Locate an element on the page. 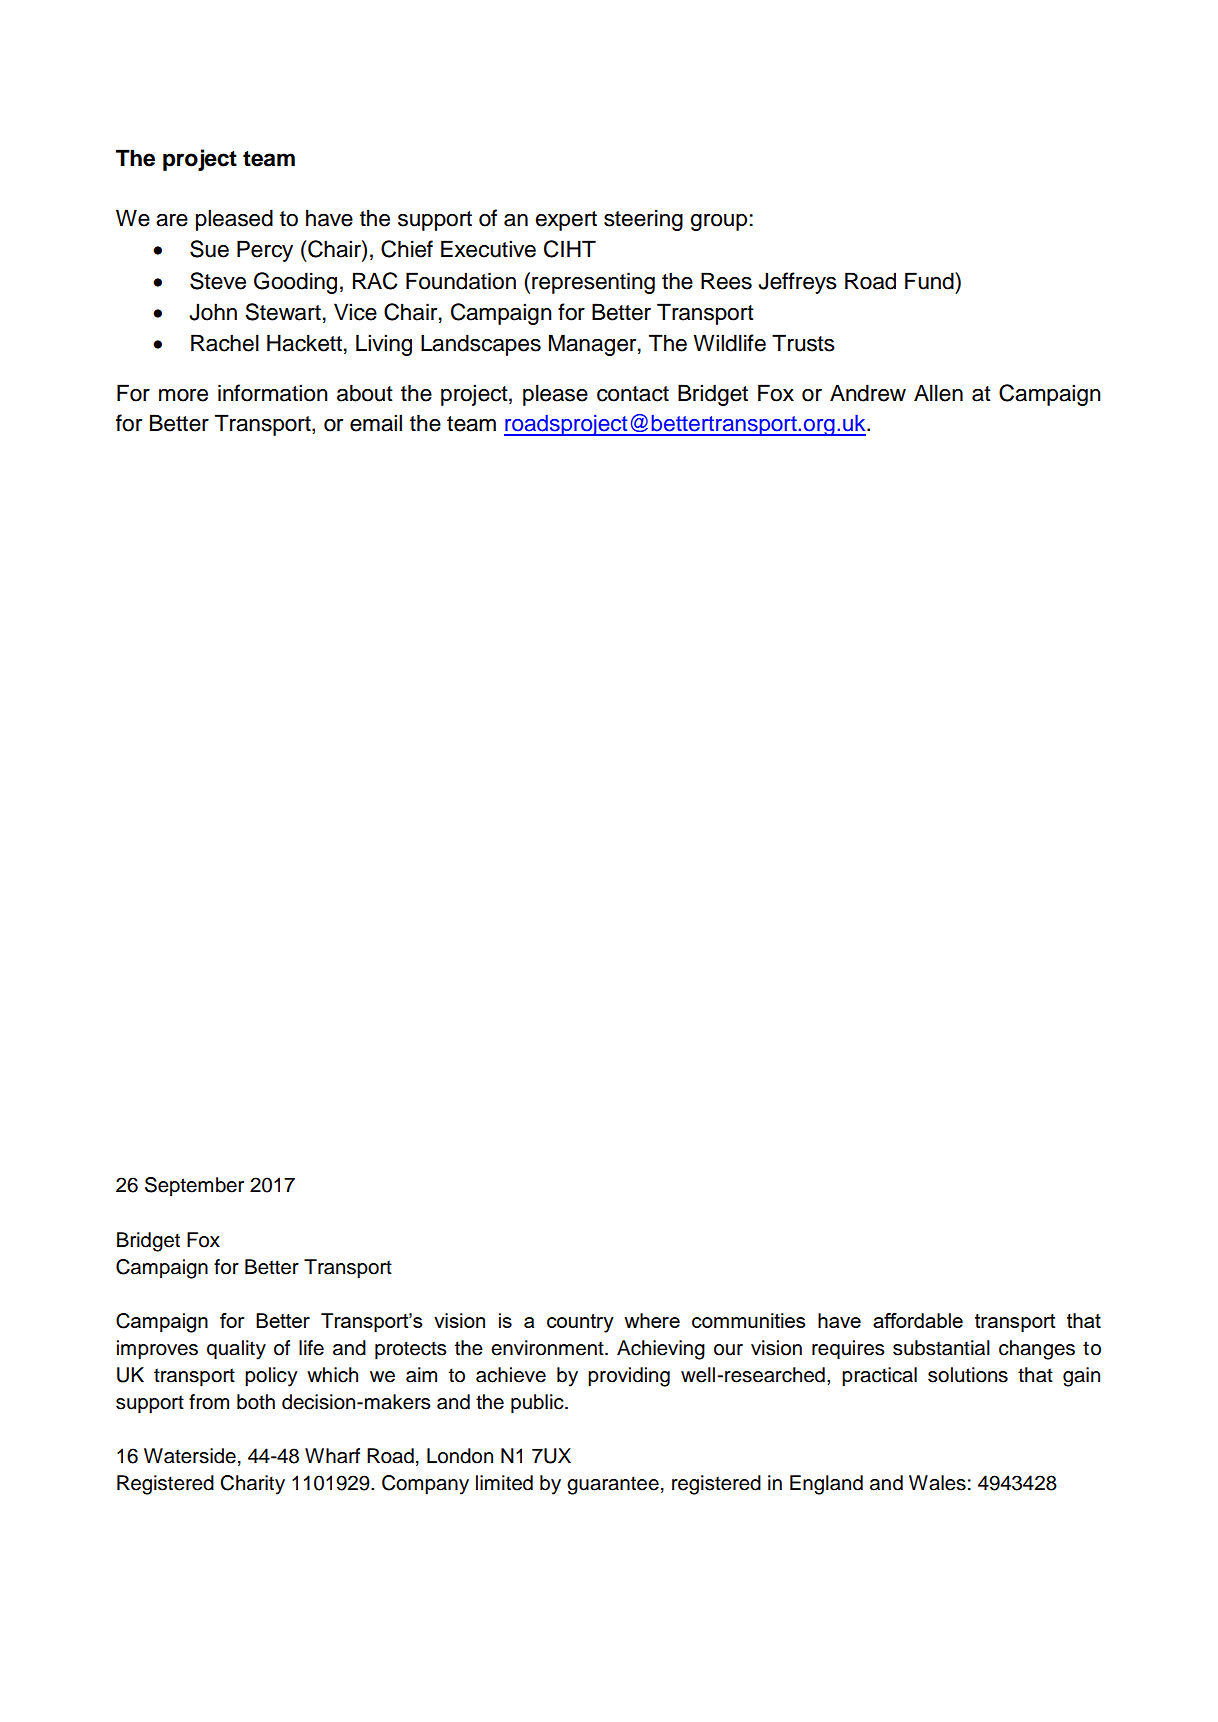  Fund is located at coordinates (930, 281).
